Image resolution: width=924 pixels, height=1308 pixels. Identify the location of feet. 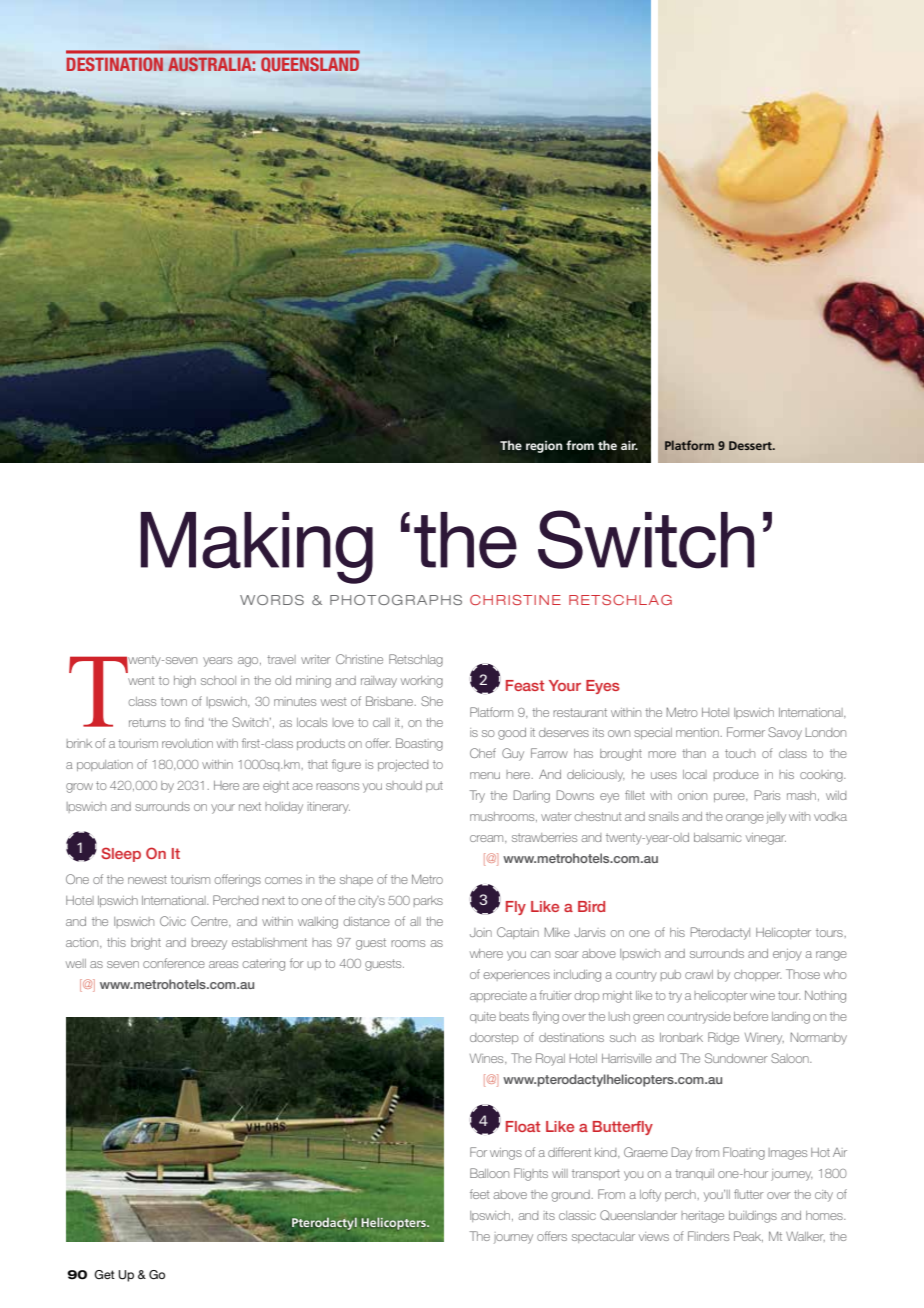
(480, 1194).
